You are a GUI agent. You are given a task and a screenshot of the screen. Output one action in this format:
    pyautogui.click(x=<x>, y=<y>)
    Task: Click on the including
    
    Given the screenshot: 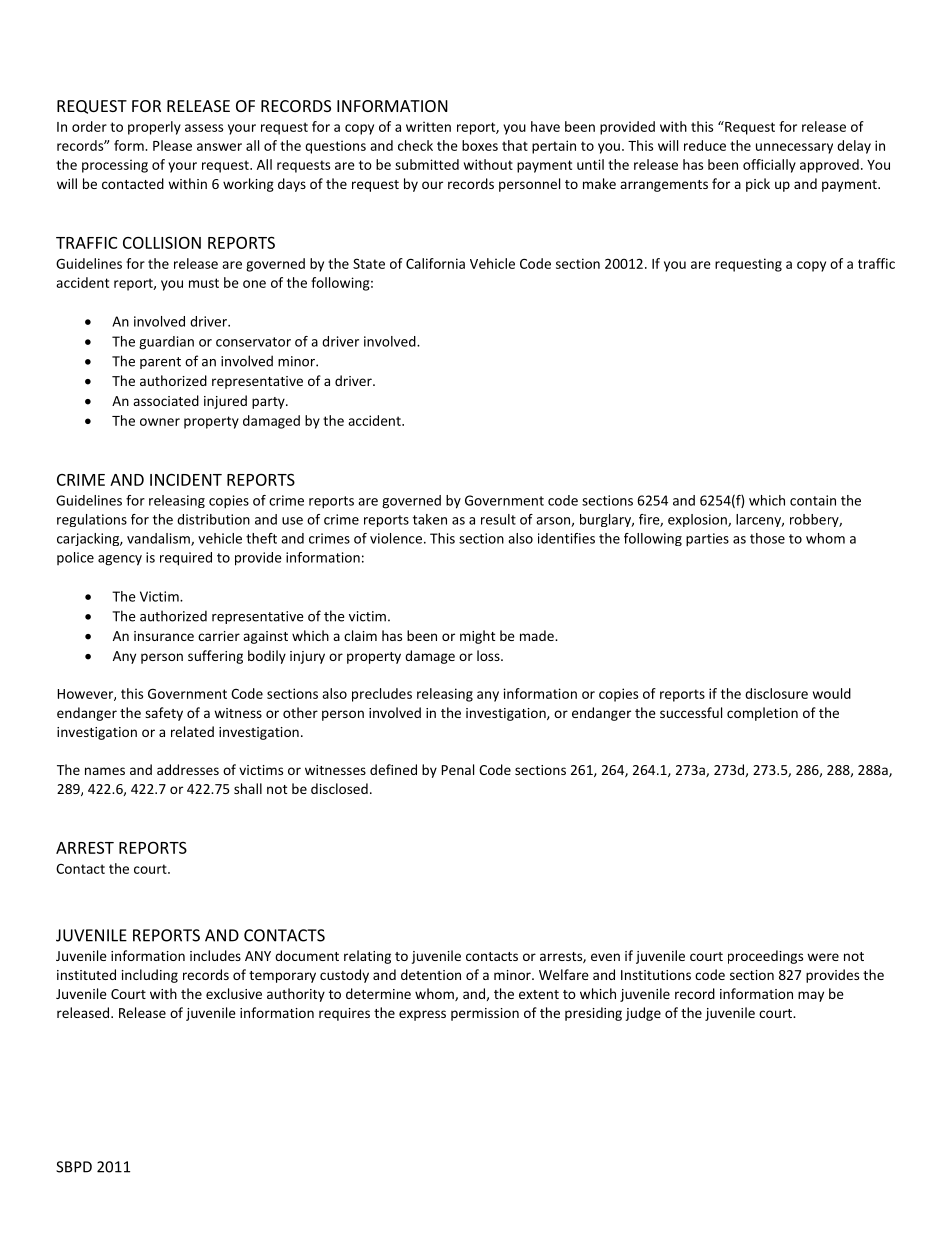 What is the action you would take?
    pyautogui.click(x=150, y=976)
